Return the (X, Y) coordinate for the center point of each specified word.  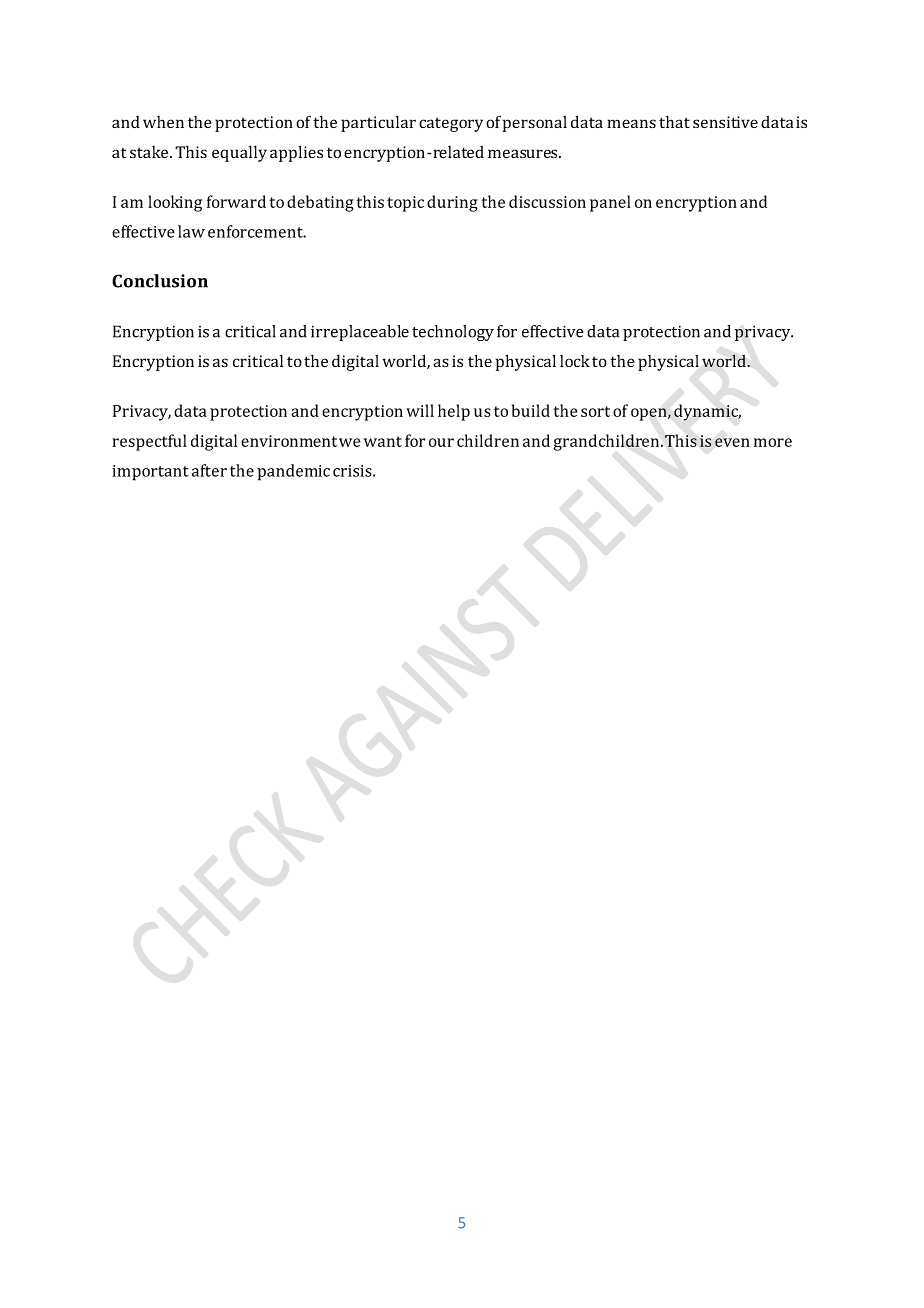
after (209, 470)
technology (453, 333)
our (441, 442)
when (163, 122)
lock (575, 361)
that (674, 121)
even (732, 442)
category (451, 125)
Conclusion (160, 281)
